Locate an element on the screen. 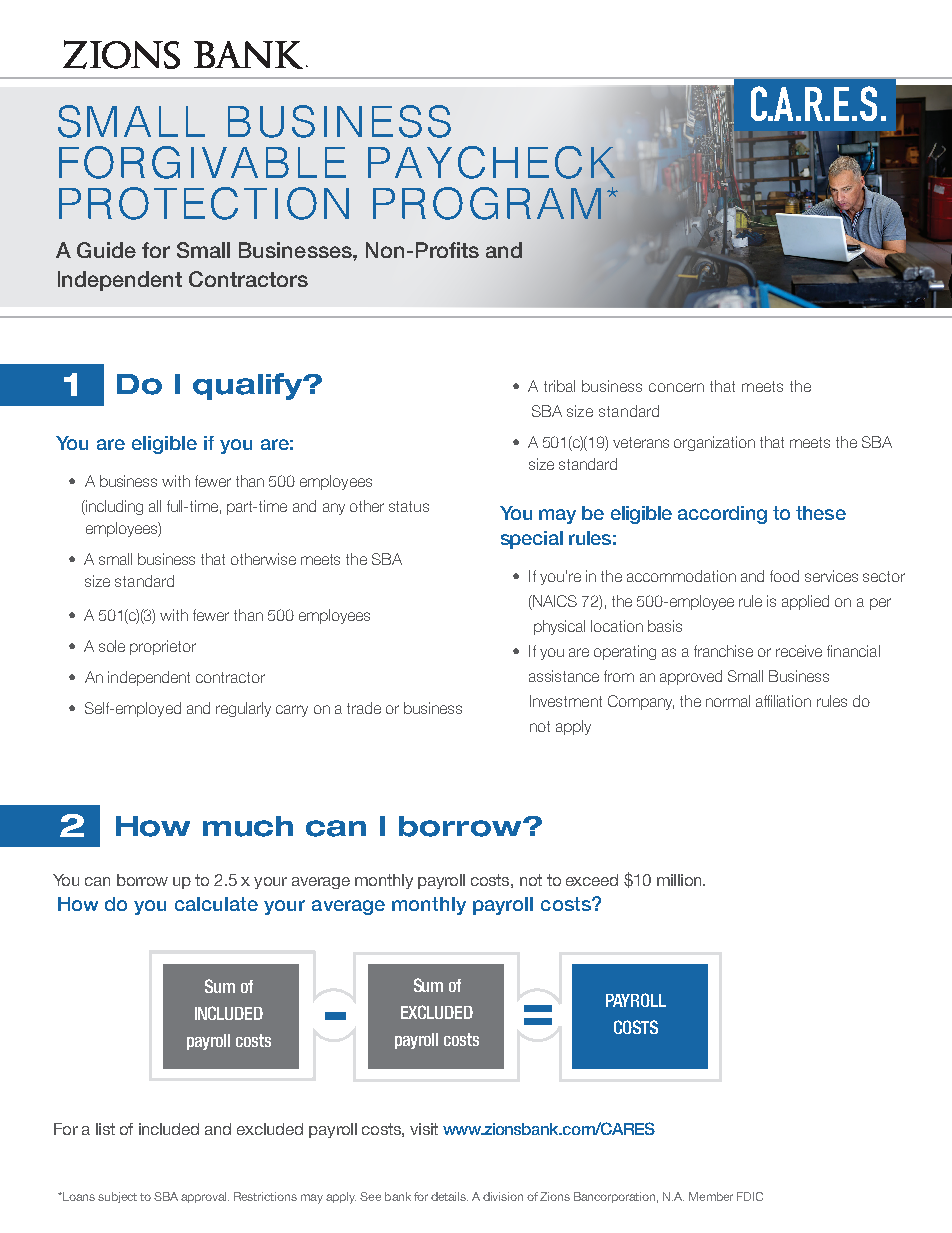 This screenshot has height=1233, width=952. FORGIVABLE is located at coordinates (202, 162).
